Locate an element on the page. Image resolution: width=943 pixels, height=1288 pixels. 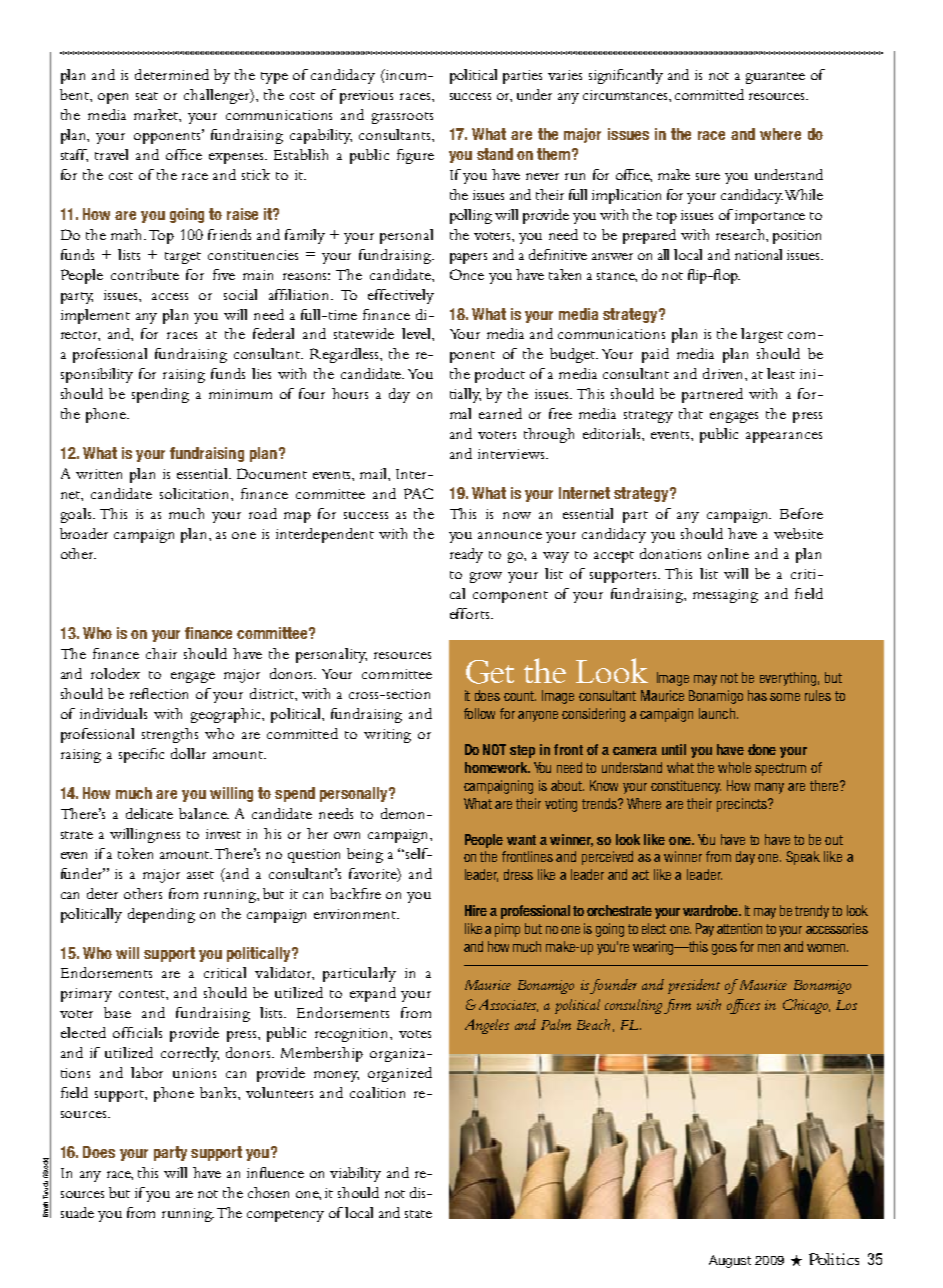
viability is located at coordinates (355, 1174).
